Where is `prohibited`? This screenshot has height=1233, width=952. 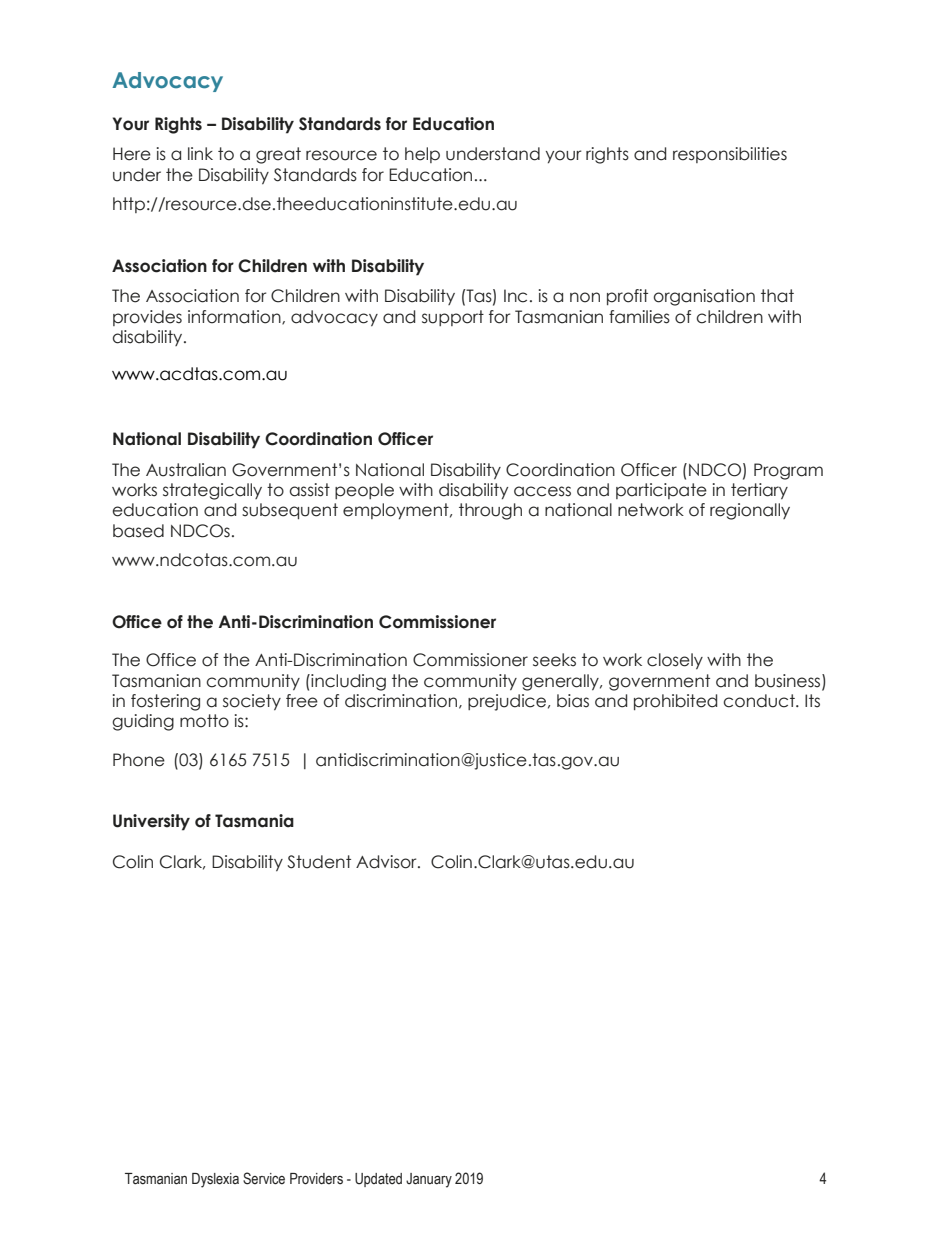
prohibited is located at coordinates (675, 702).
